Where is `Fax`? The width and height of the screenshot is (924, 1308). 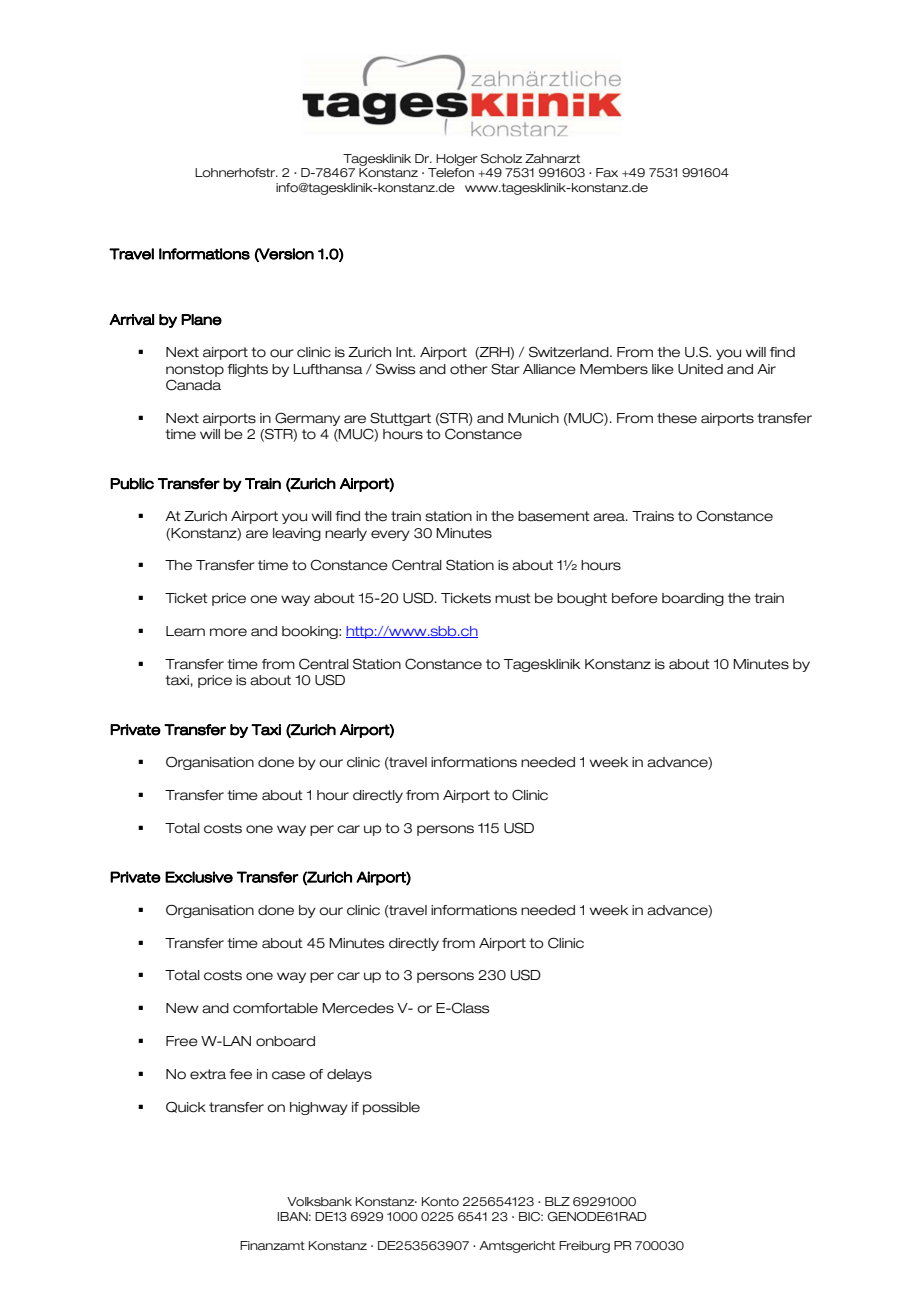
Fax is located at coordinates (607, 173).
